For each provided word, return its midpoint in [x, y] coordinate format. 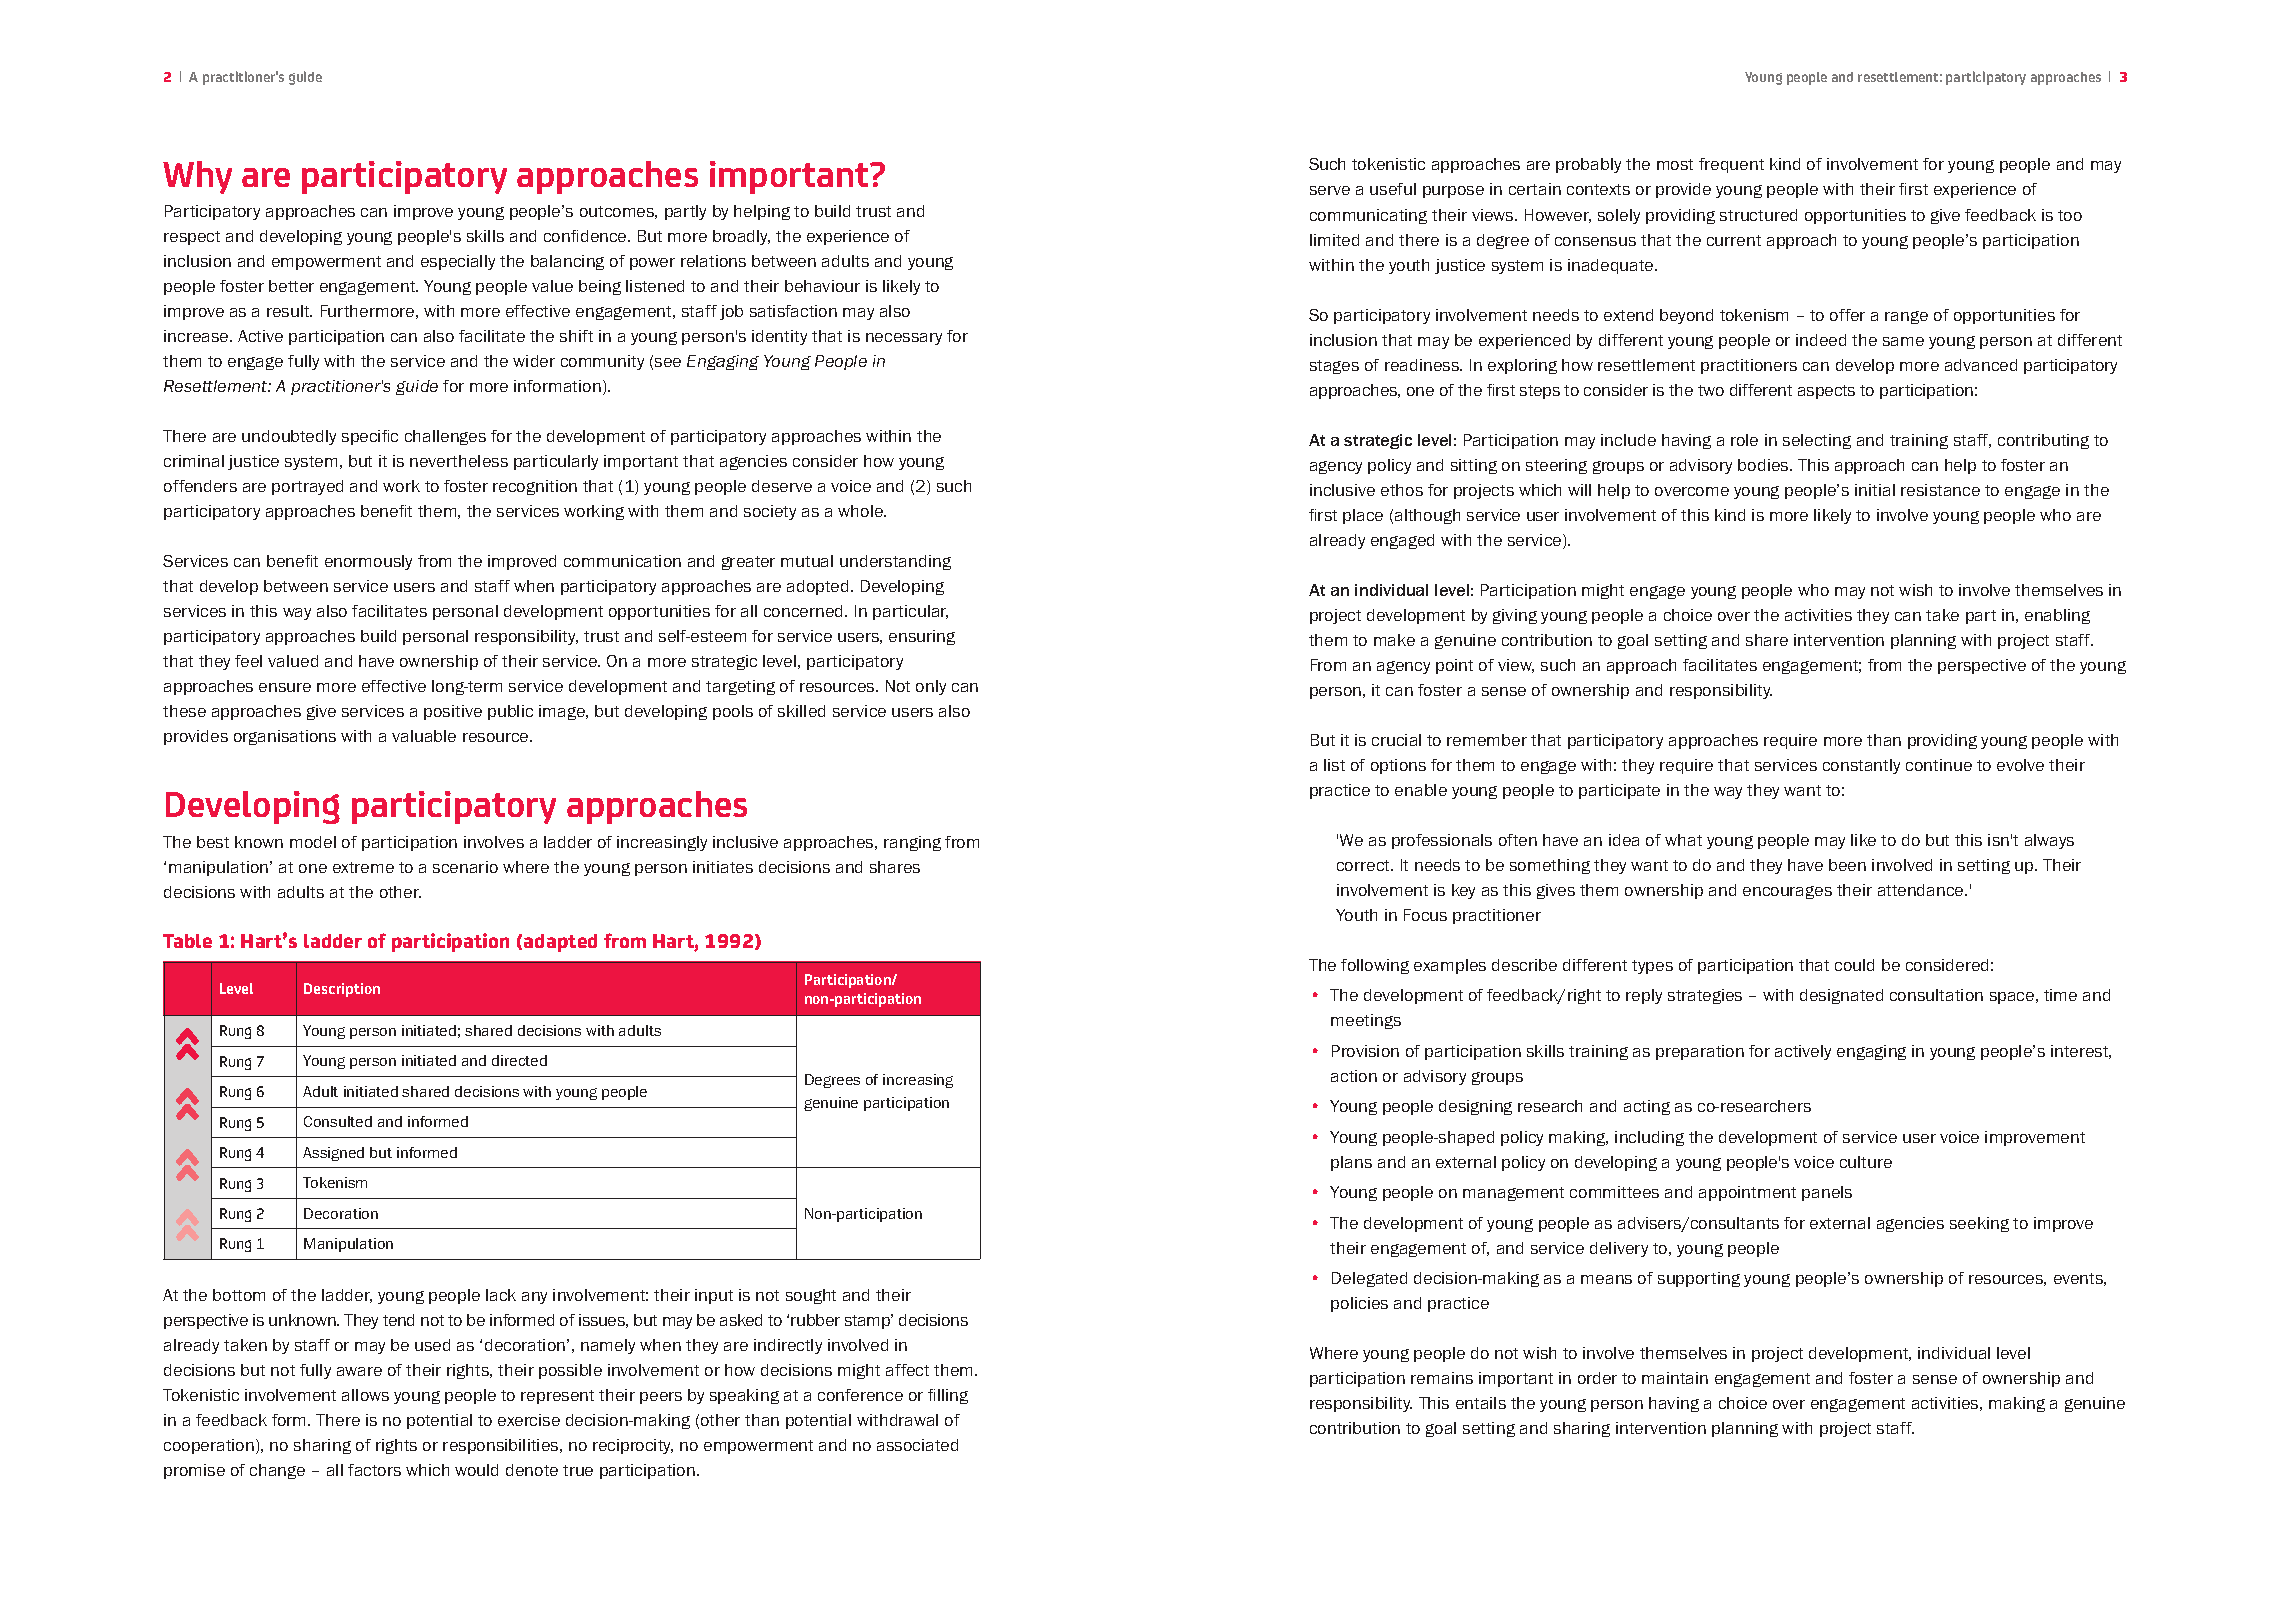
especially [458, 262]
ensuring [922, 637]
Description [342, 990]
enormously [368, 562]
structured [1758, 215]
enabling [2057, 616]
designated [1841, 996]
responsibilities [502, 1446]
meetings [1366, 1021]
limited [1334, 240]
